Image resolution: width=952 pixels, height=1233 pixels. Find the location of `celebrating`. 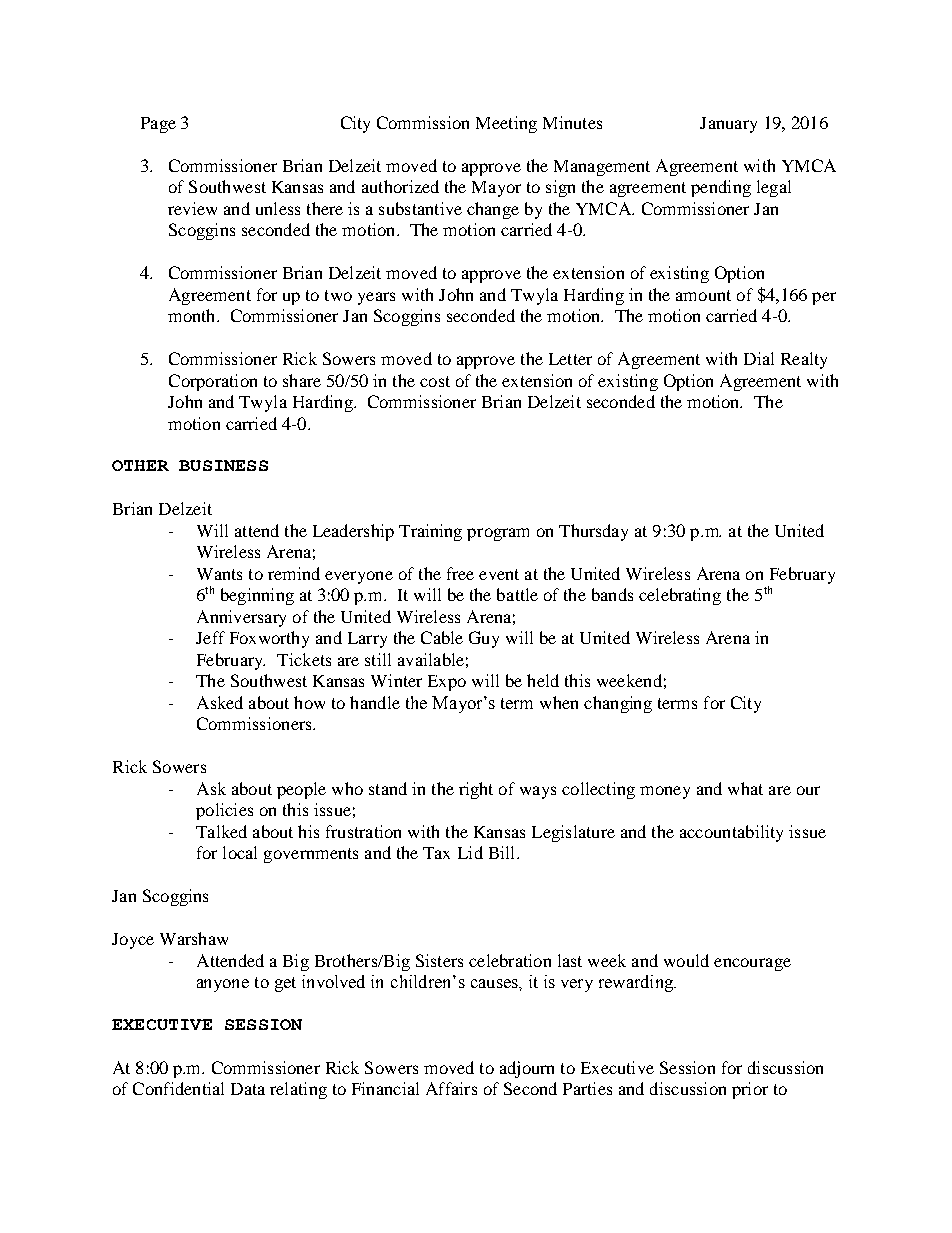

celebrating is located at coordinates (680, 596).
